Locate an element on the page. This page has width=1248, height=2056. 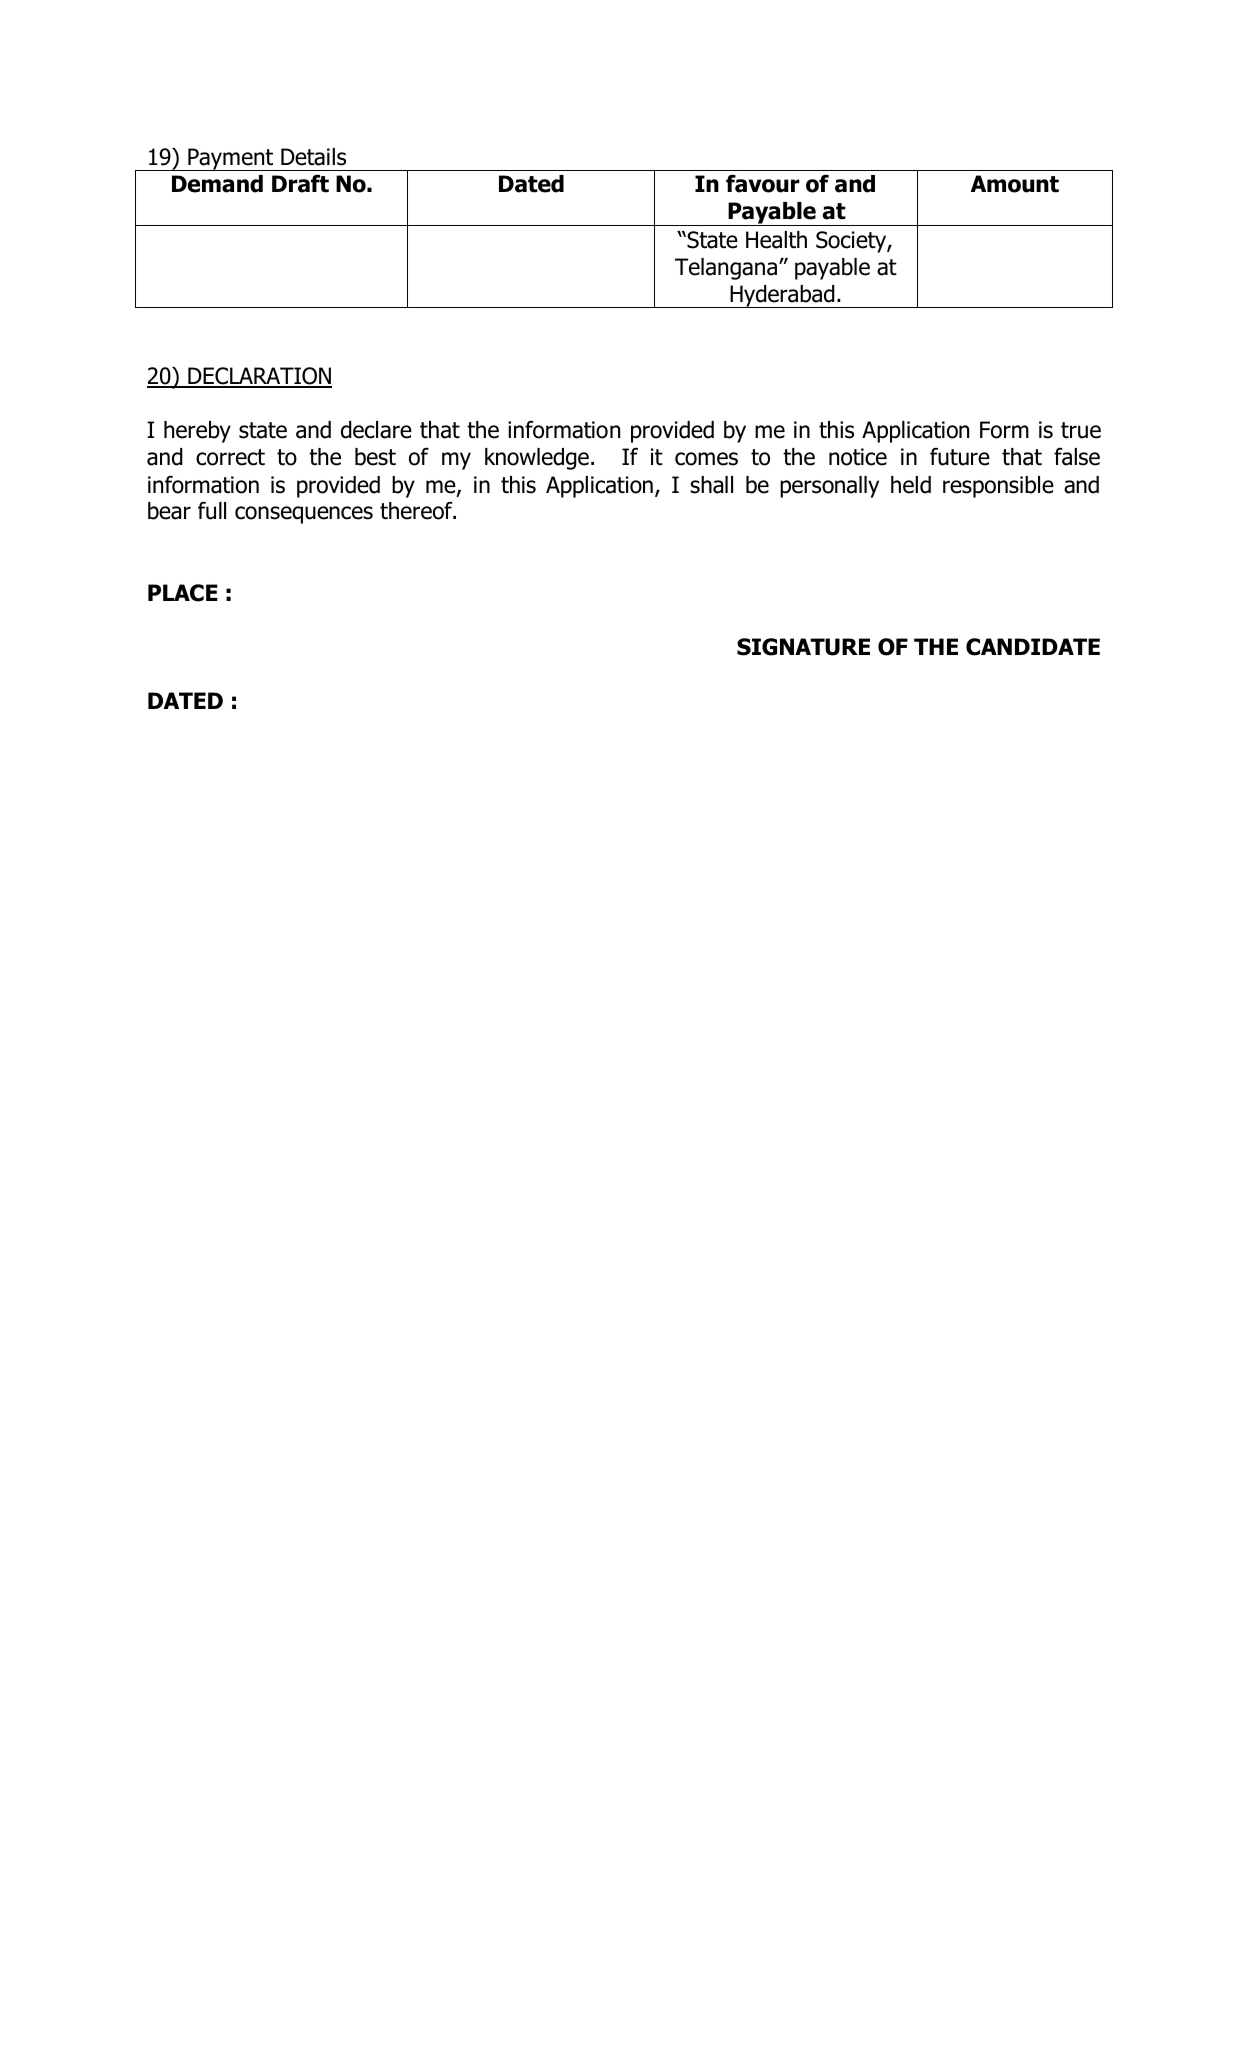
SIGNATURE is located at coordinates (803, 647).
